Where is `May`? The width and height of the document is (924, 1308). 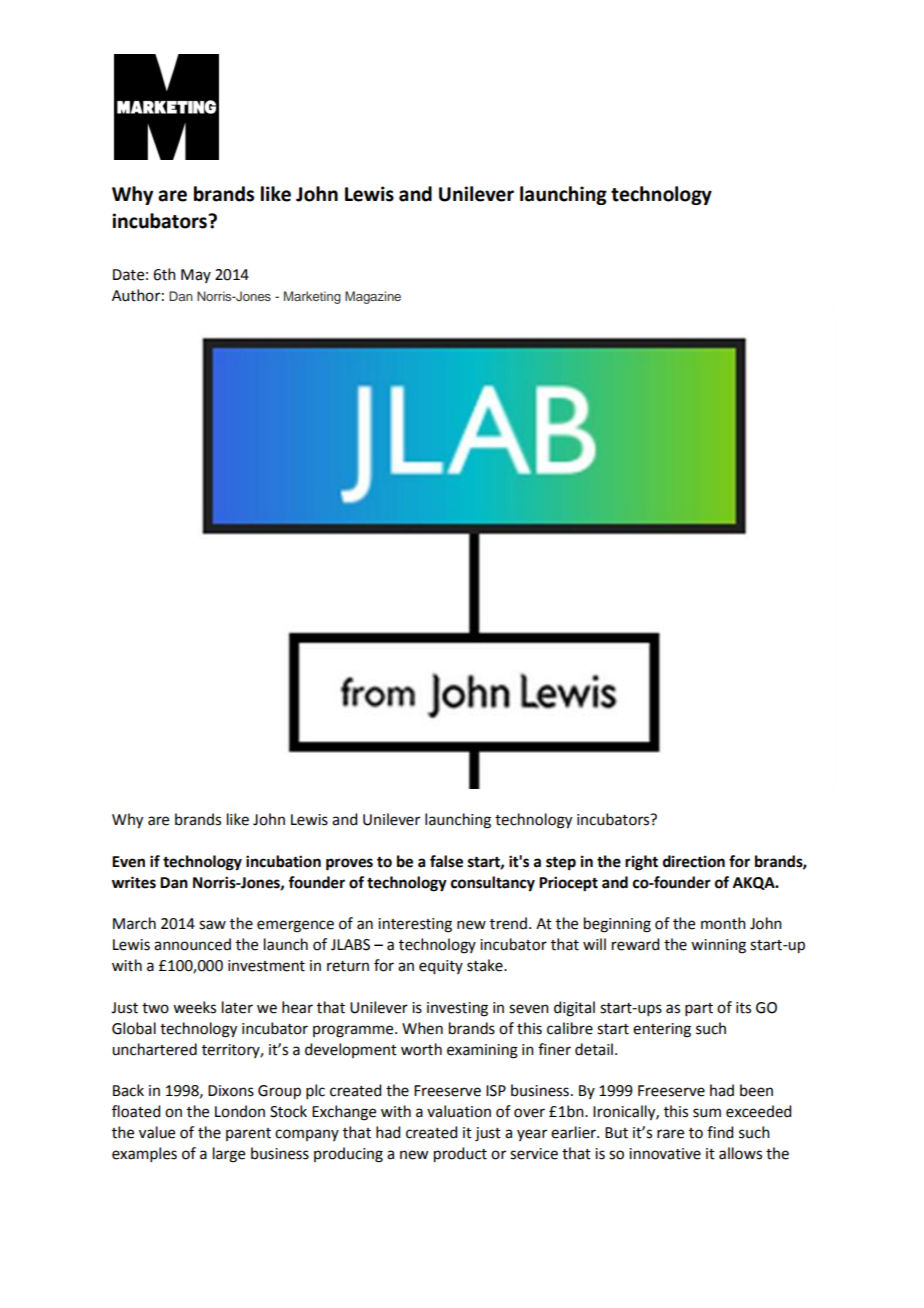
May is located at coordinates (196, 276).
